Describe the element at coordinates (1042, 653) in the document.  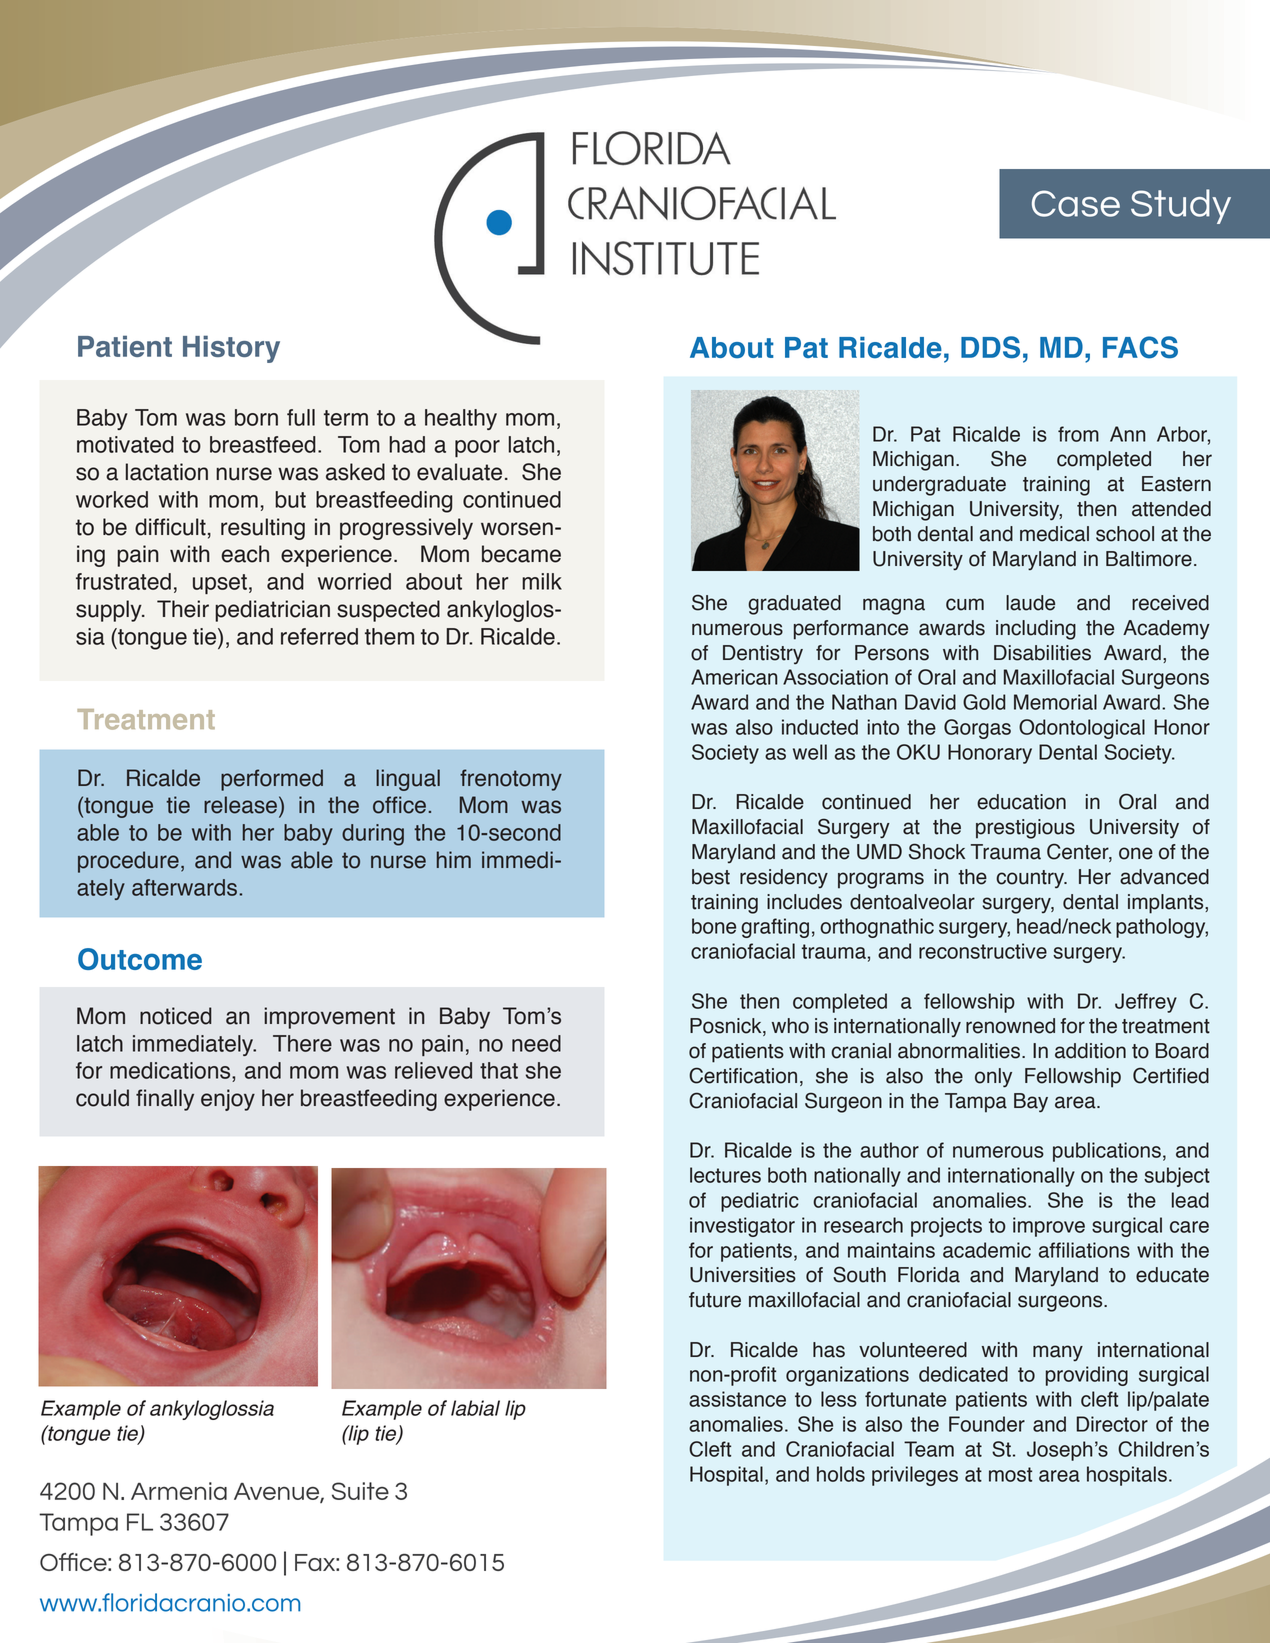
I see `Disabilities` at that location.
